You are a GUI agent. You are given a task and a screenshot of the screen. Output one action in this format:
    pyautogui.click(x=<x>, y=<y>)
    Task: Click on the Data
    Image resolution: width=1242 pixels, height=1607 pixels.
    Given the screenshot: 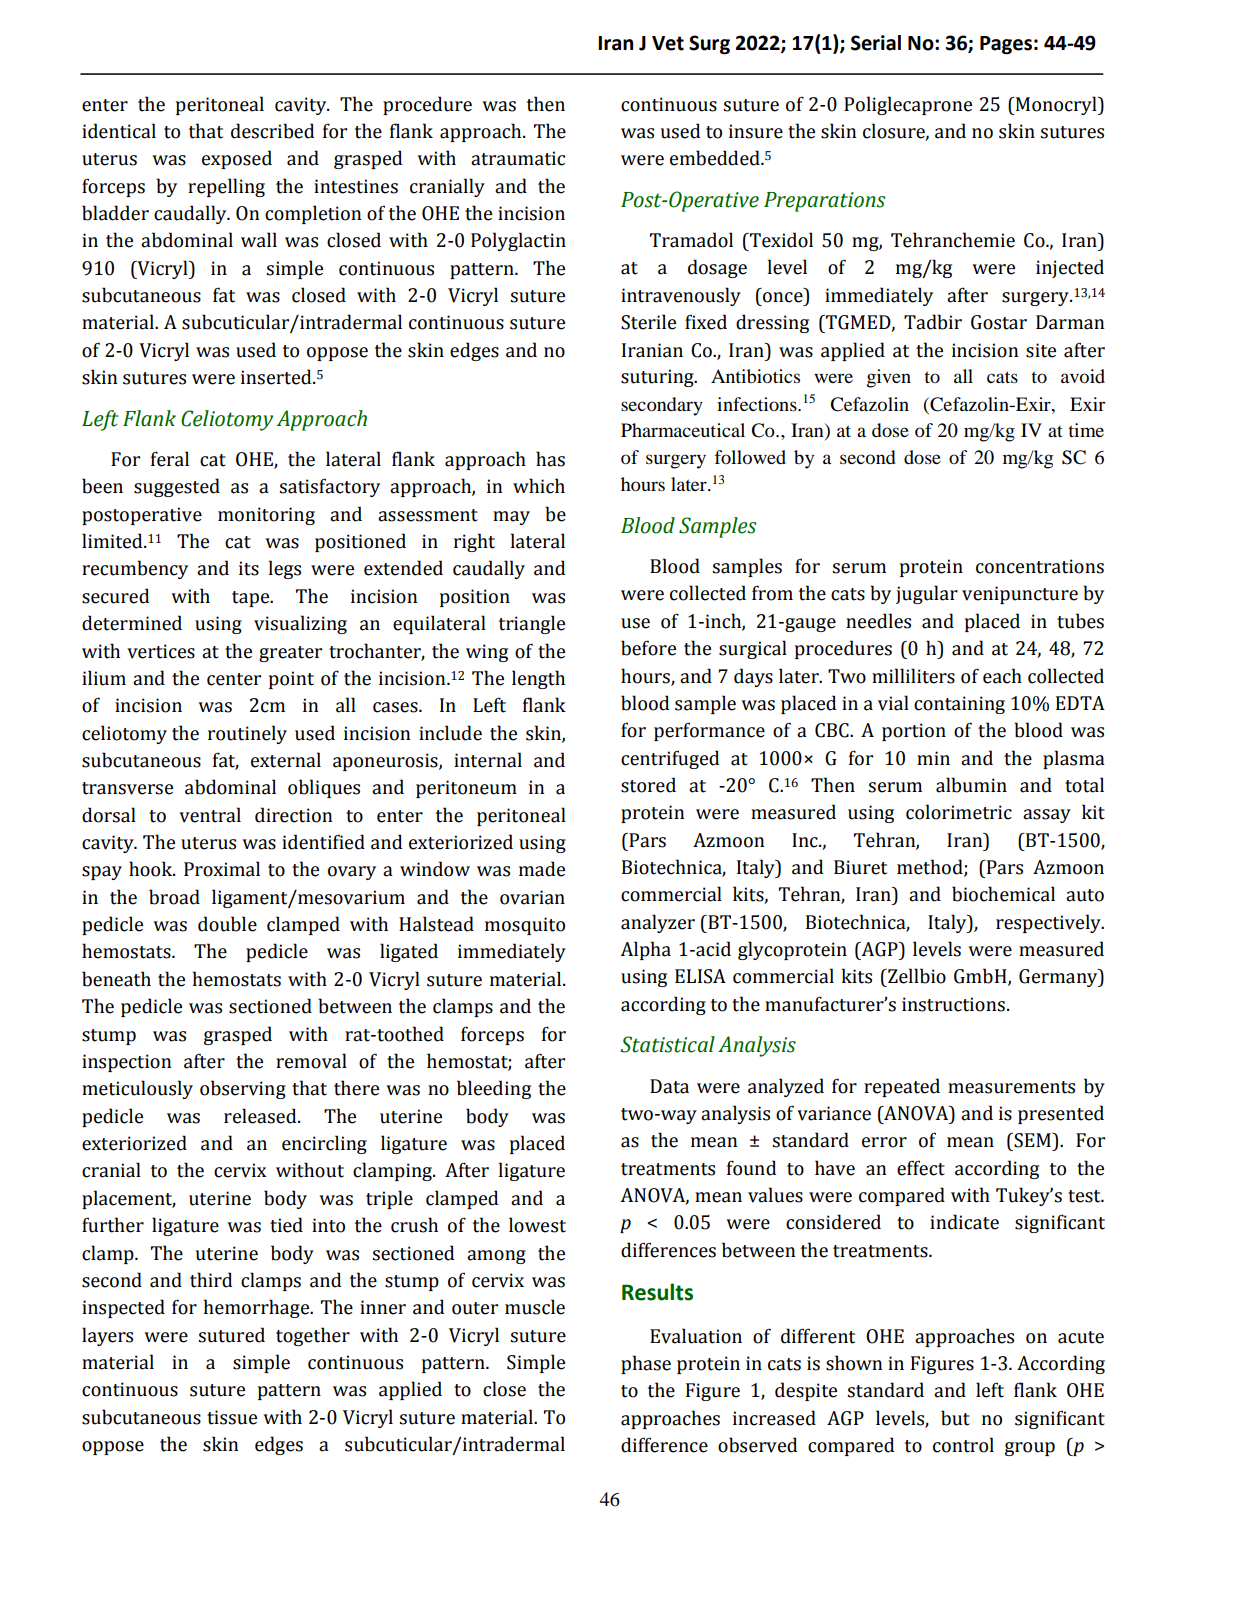 What is the action you would take?
    pyautogui.click(x=669, y=1086)
